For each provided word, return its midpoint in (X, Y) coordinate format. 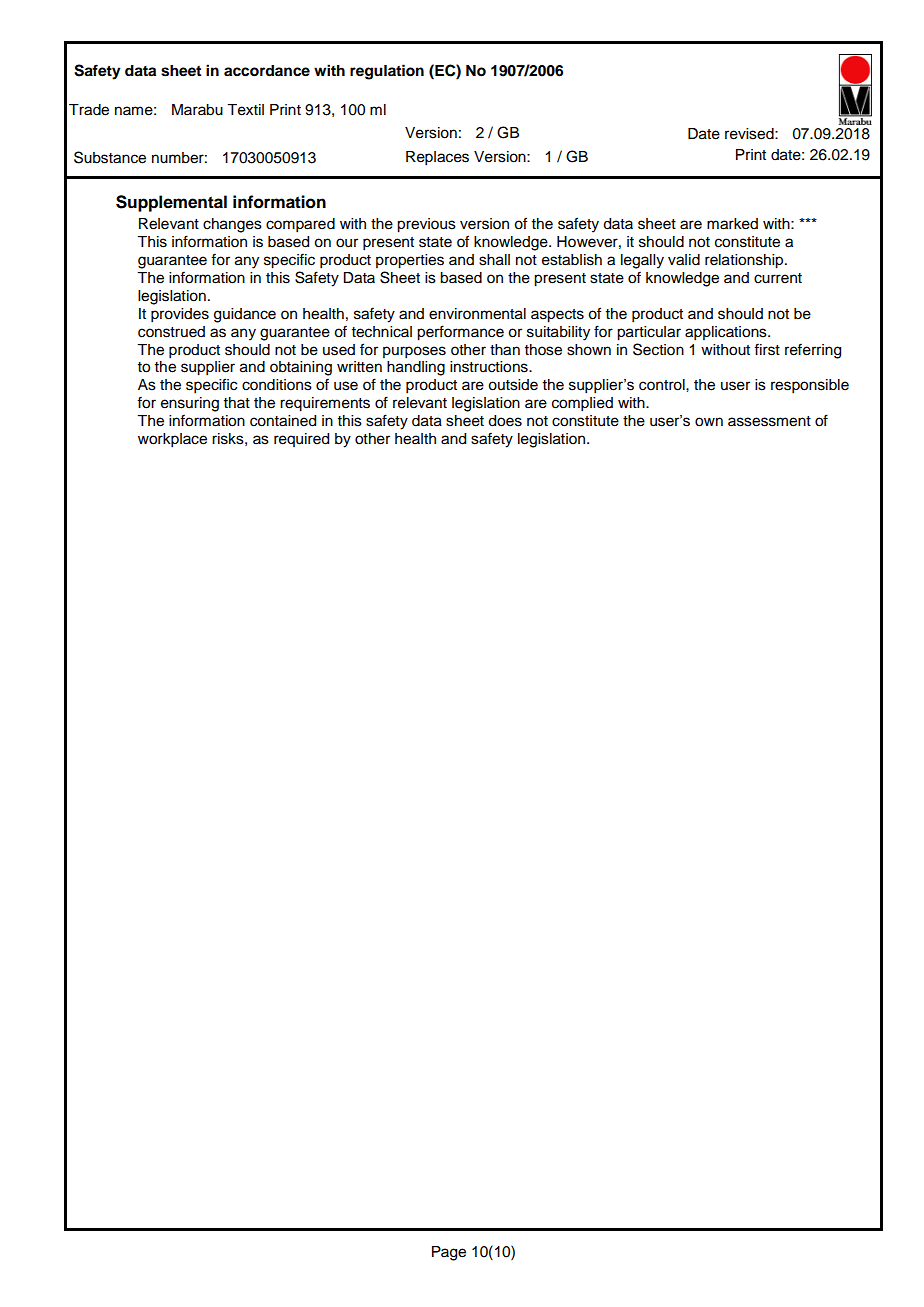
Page (449, 1253)
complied (582, 404)
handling (416, 368)
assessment (769, 421)
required (301, 440)
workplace (172, 440)
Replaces (437, 158)
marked (732, 224)
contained (283, 421)
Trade (89, 110)
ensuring (190, 404)
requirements (325, 404)
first (767, 349)
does (505, 421)
